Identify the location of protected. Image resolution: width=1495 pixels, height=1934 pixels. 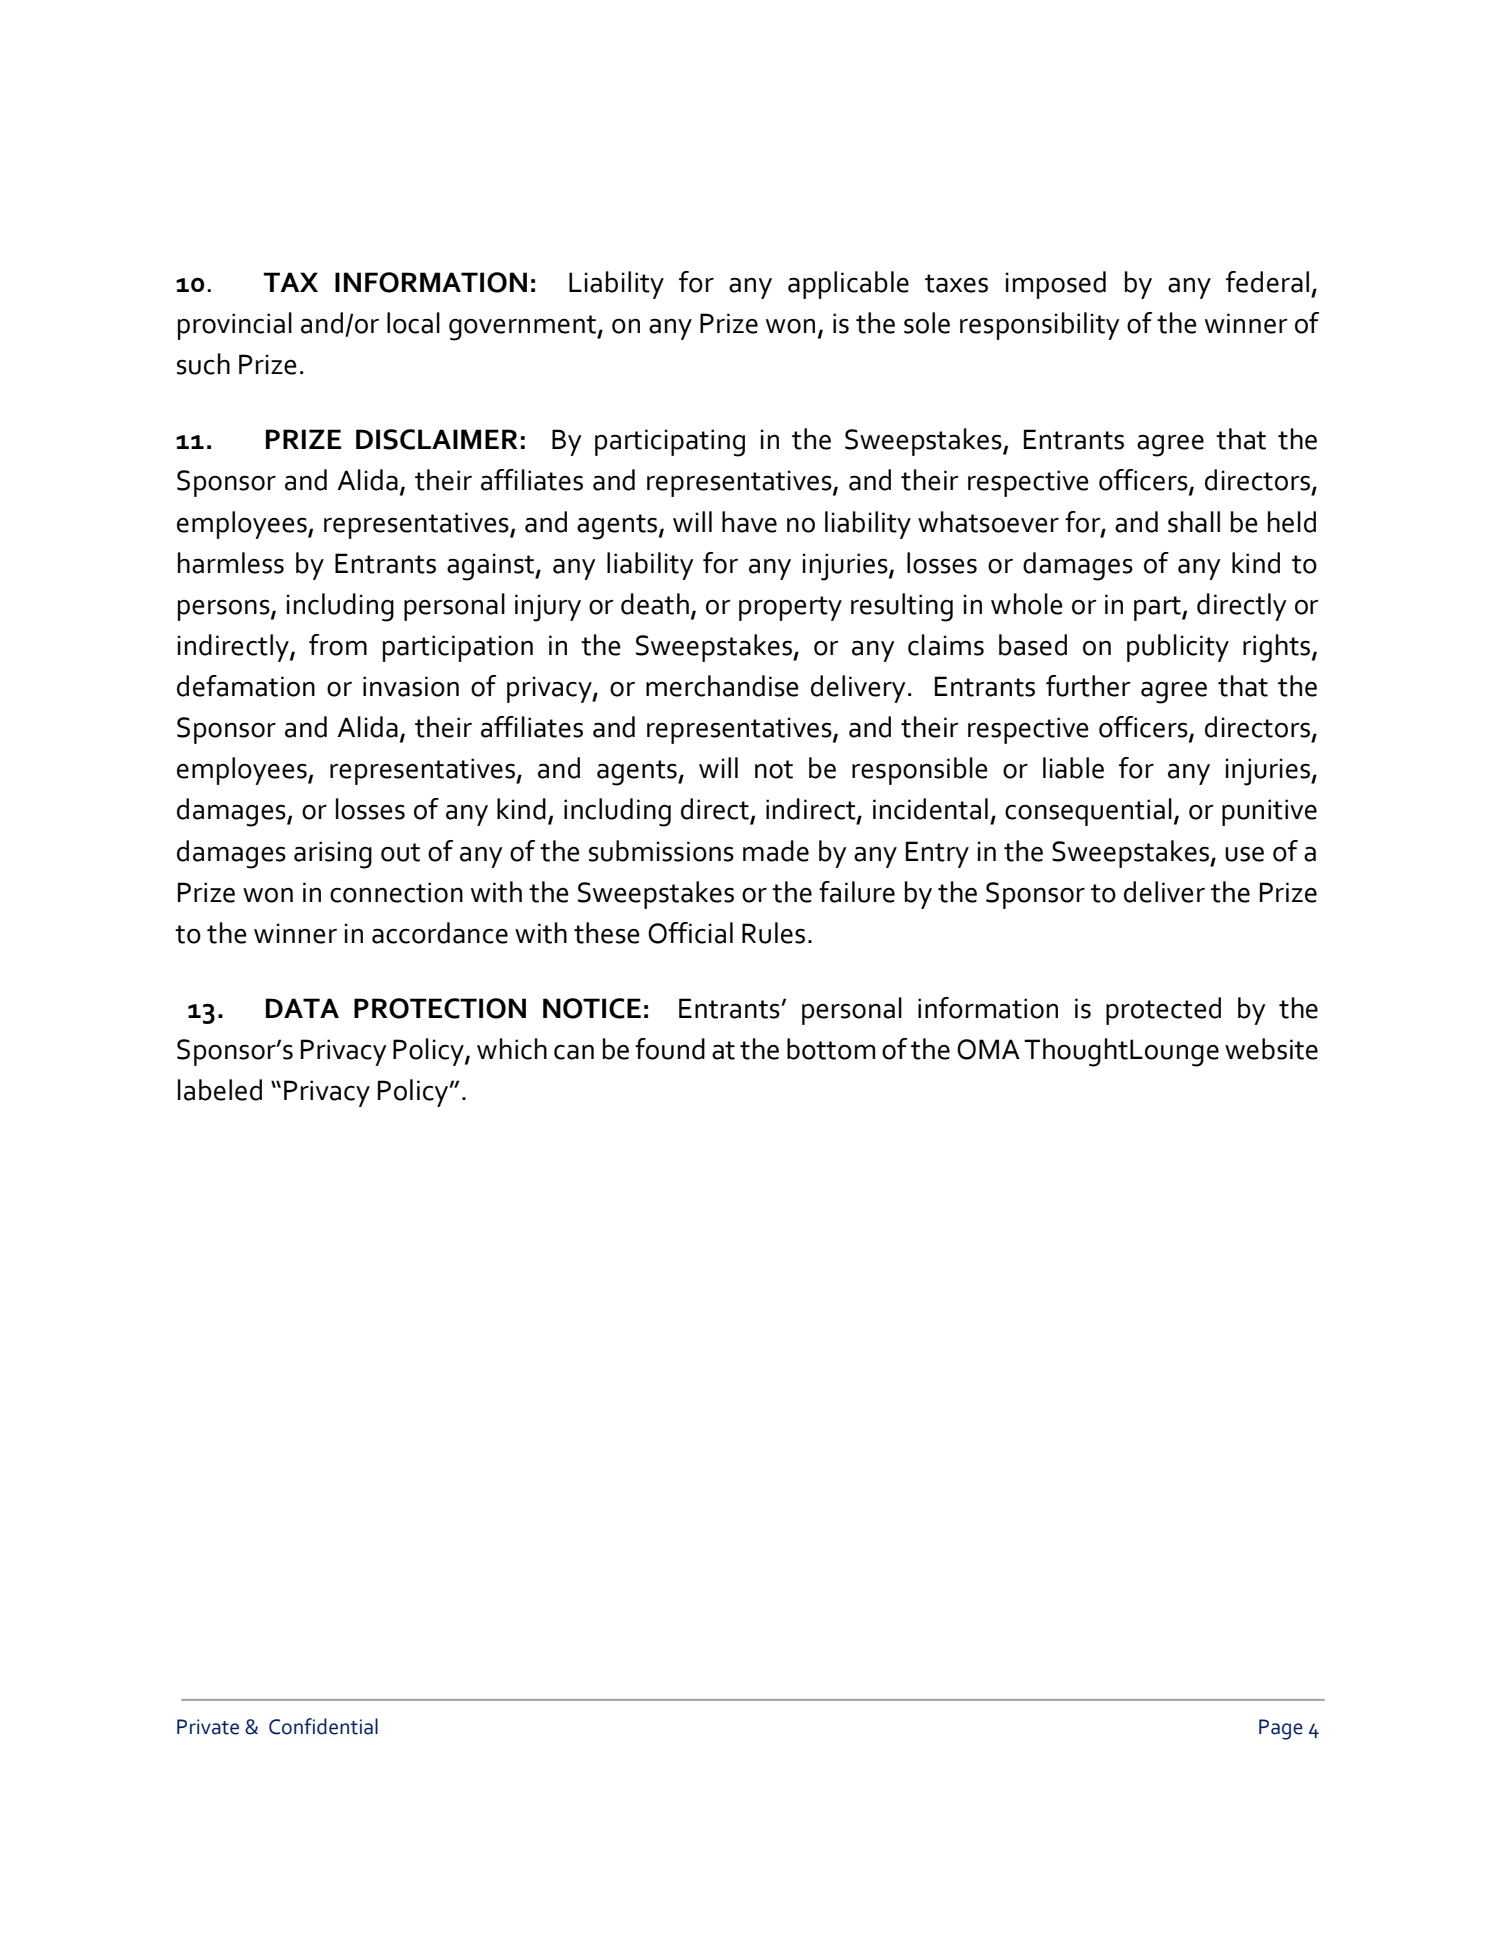
(1163, 1011).
